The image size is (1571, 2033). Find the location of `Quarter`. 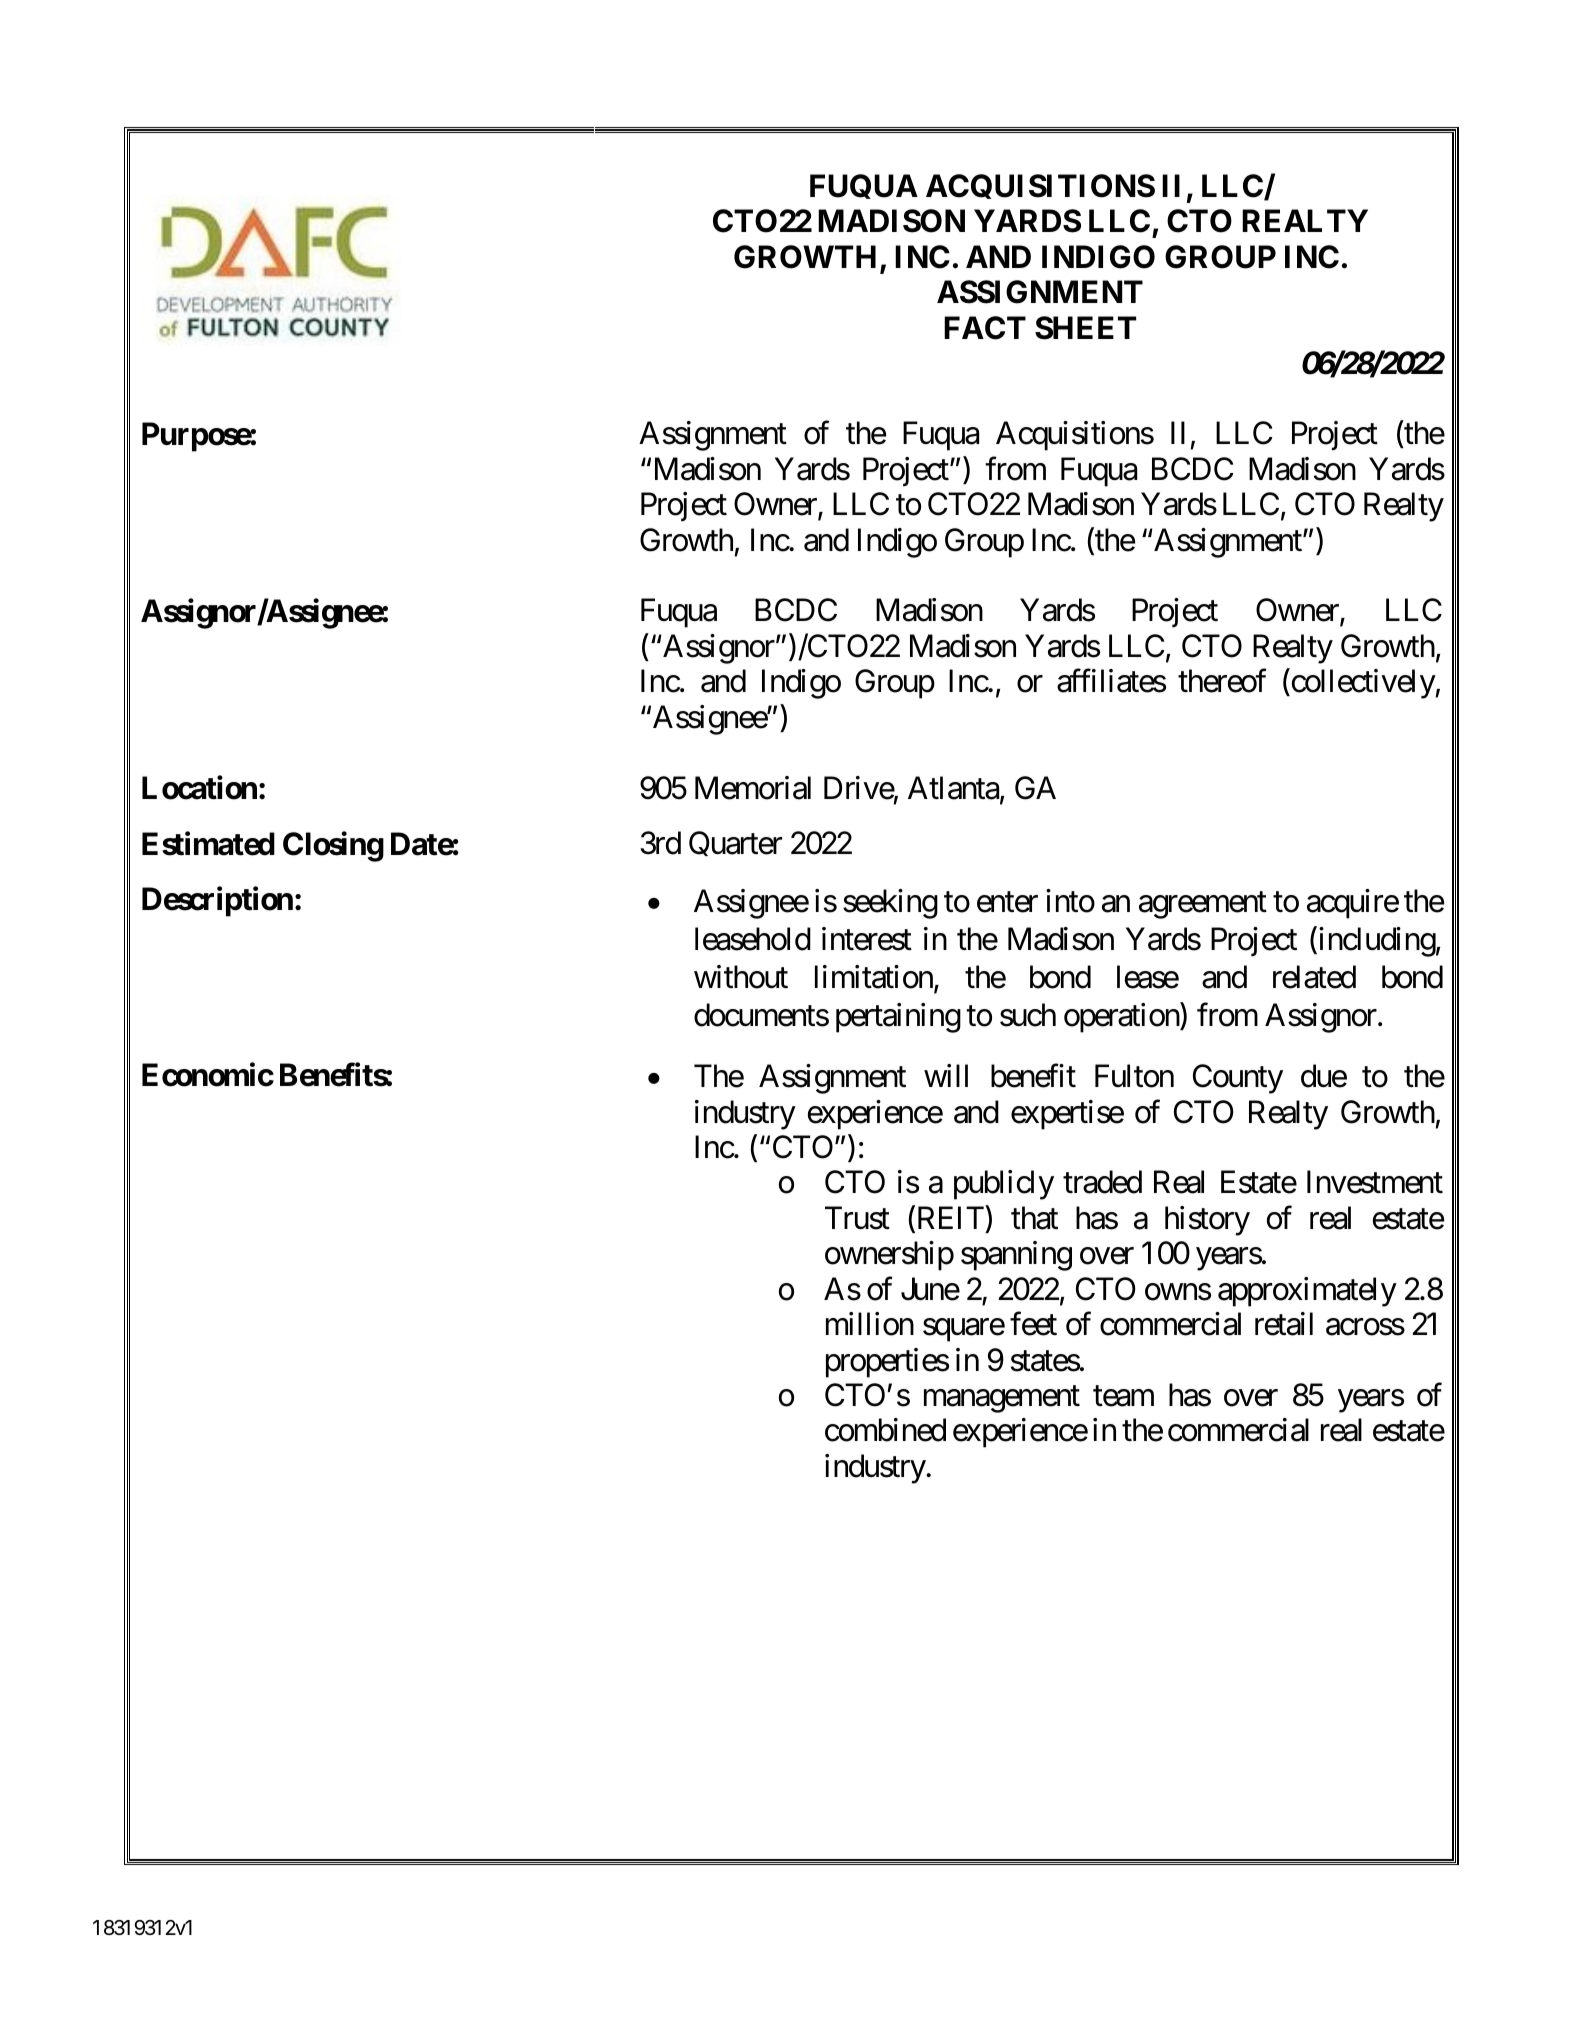

Quarter is located at coordinates (735, 843).
